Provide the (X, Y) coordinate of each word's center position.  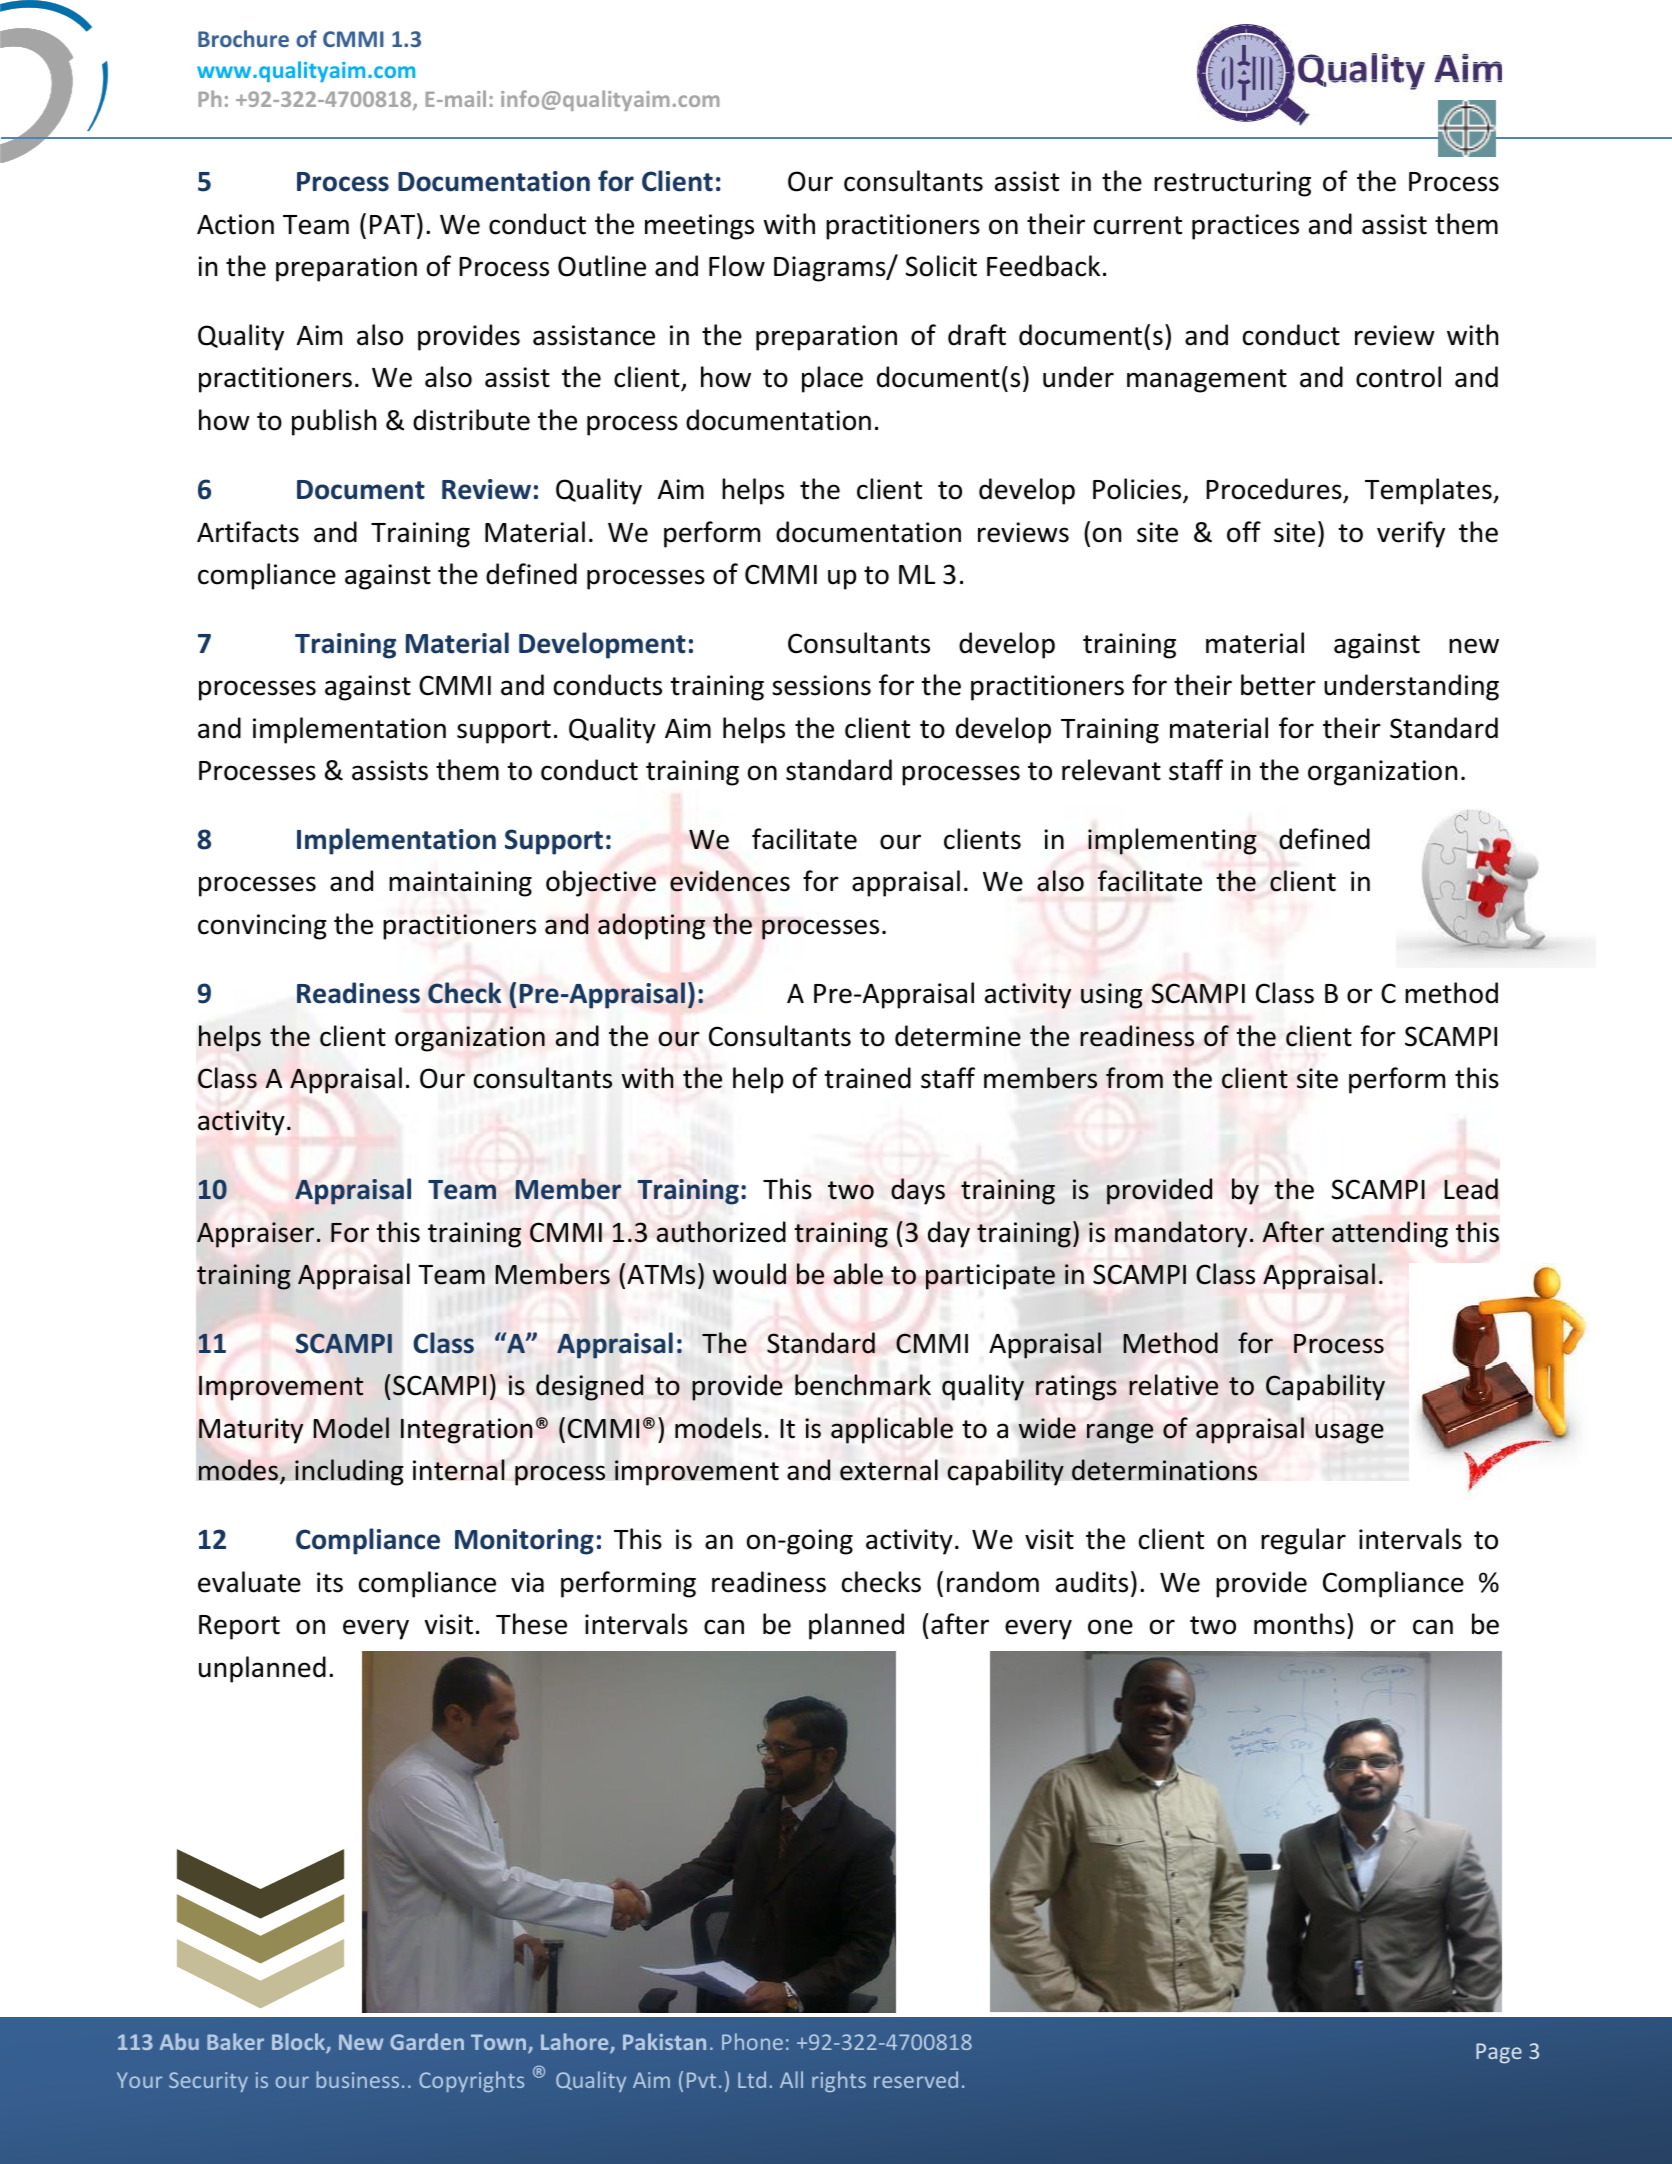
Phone (752, 2041)
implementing (1172, 841)
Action (235, 224)
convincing (262, 927)
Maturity (251, 1431)
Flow (737, 266)
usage (1349, 1433)
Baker (235, 2041)
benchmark (863, 1385)
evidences (730, 881)
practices (1245, 227)
